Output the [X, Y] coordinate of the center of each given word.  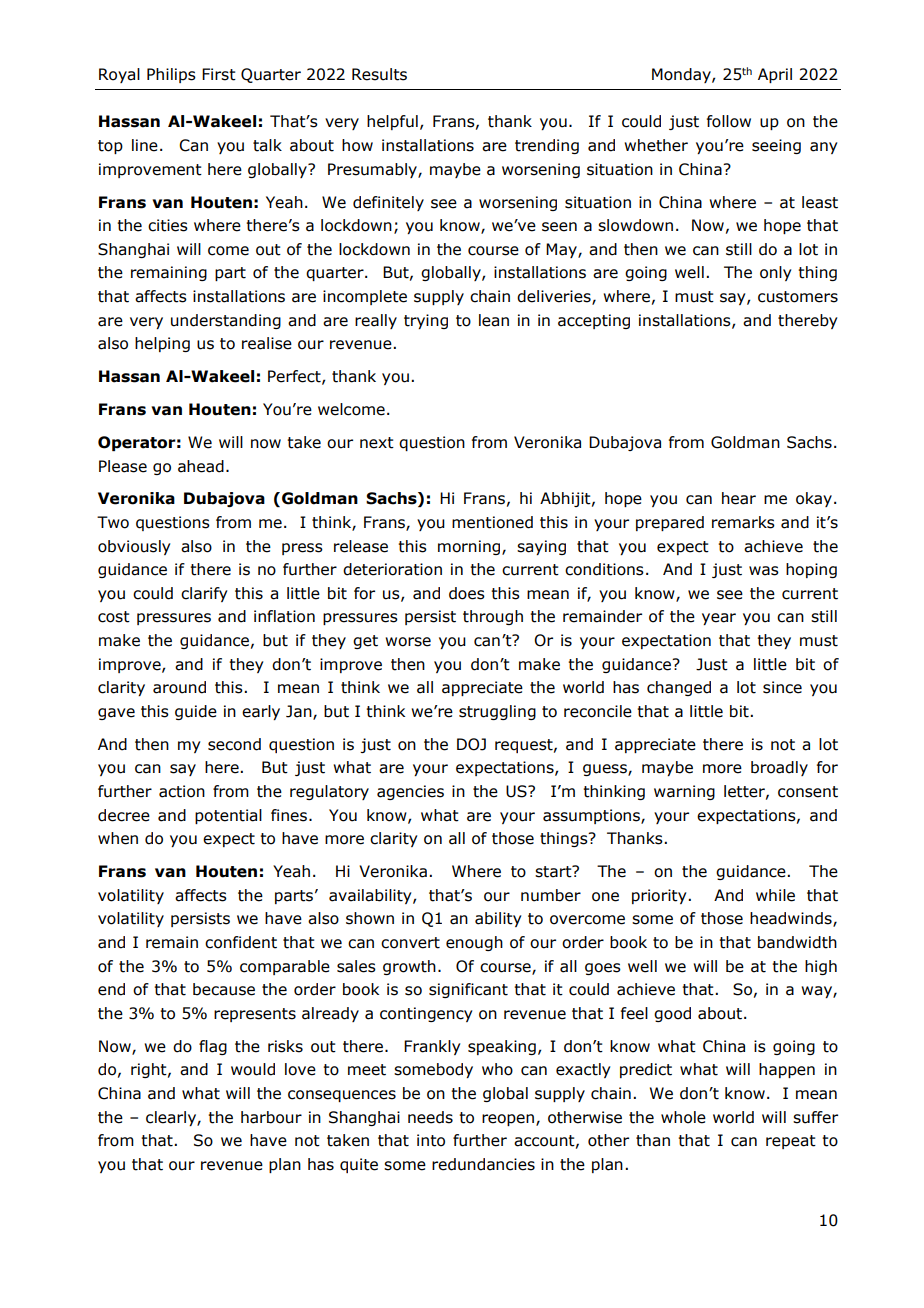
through [493, 617]
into [431, 1140]
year [719, 619]
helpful [392, 122]
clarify [204, 594]
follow [729, 121]
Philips [171, 75]
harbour [271, 1117]
